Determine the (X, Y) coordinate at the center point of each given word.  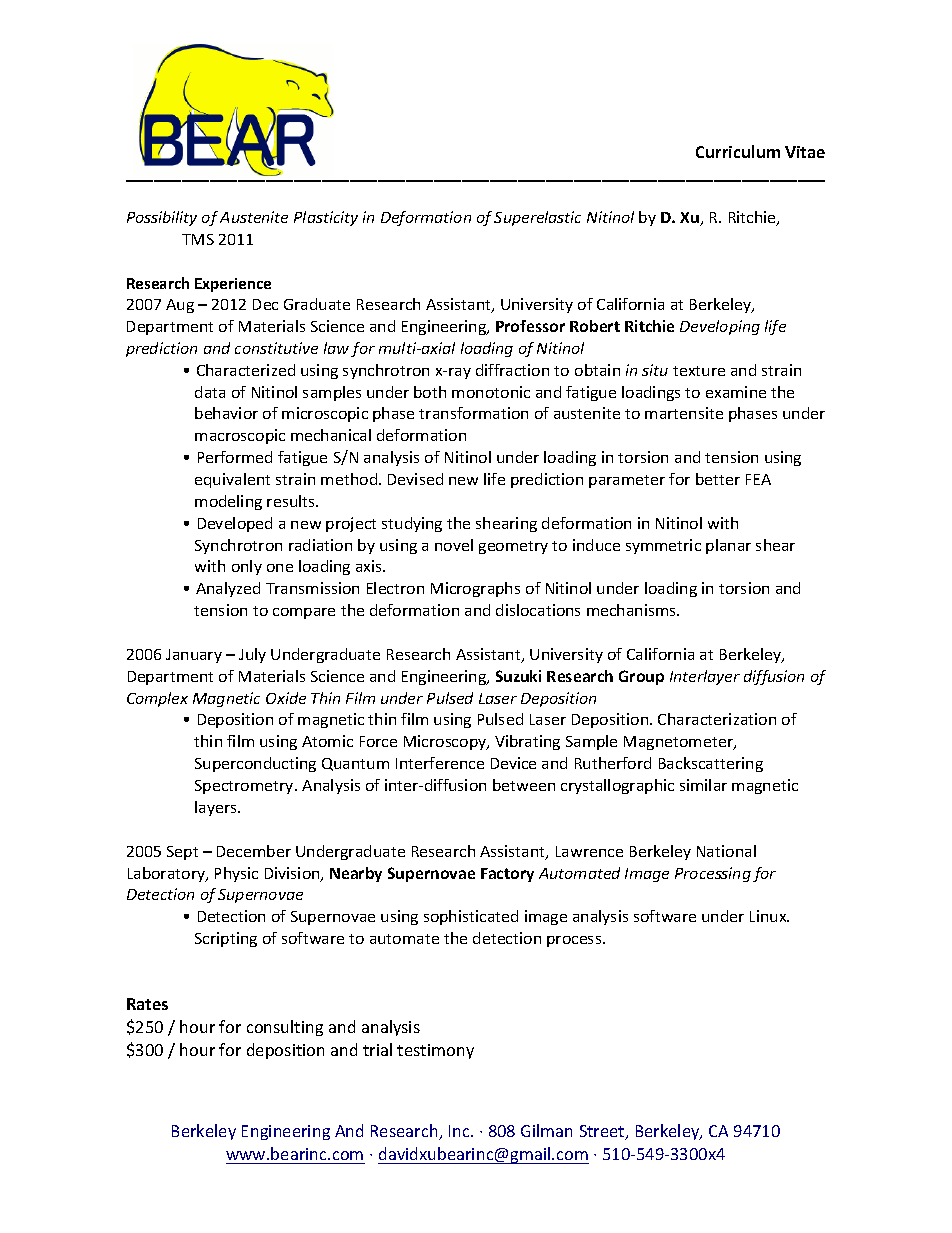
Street (603, 1132)
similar (703, 785)
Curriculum (738, 151)
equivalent (232, 480)
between (524, 785)
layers (217, 808)
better (718, 479)
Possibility (162, 218)
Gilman (546, 1130)
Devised (415, 479)
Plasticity (326, 218)
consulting (285, 1028)
